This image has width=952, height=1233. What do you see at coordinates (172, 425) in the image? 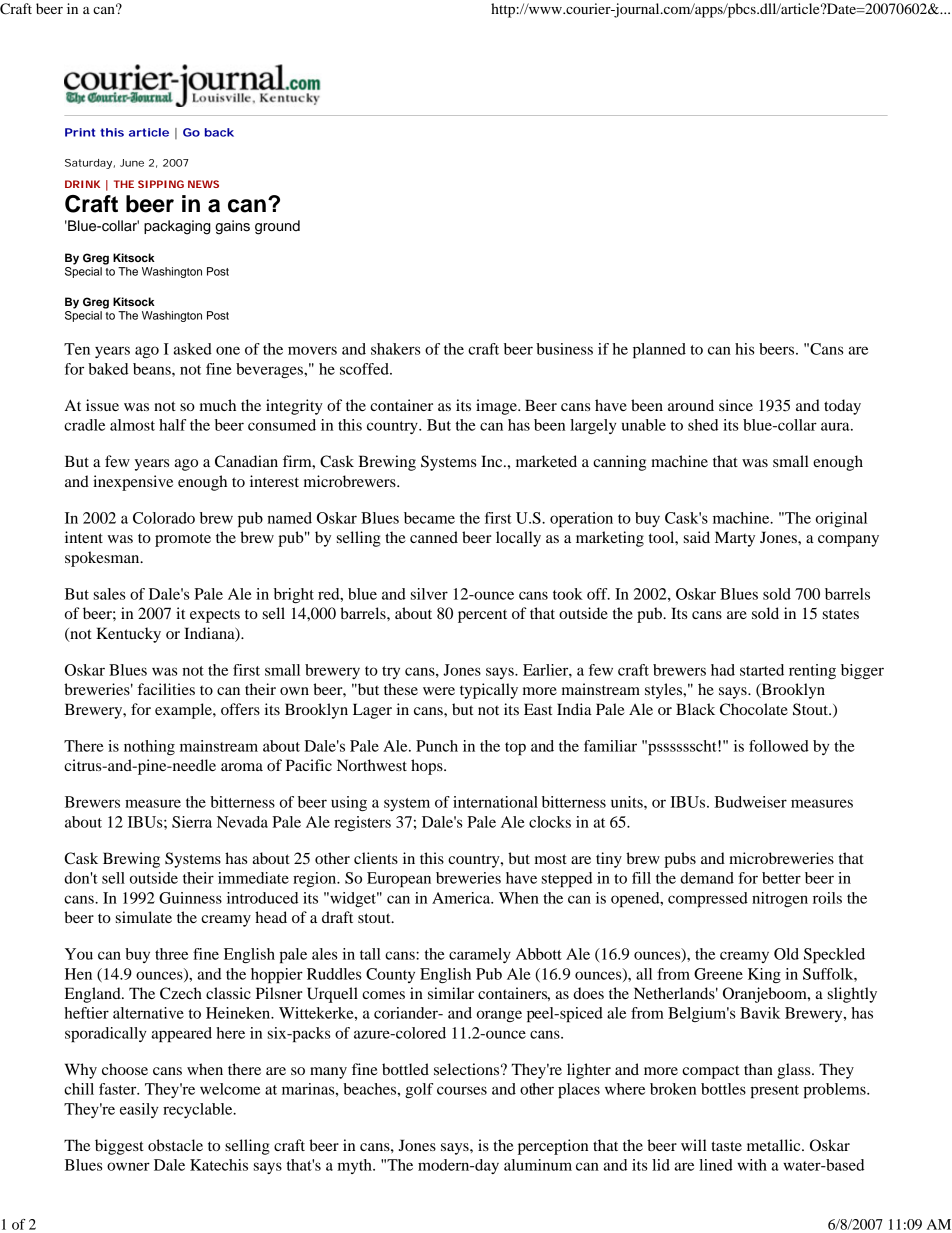
I see `half` at bounding box center [172, 425].
